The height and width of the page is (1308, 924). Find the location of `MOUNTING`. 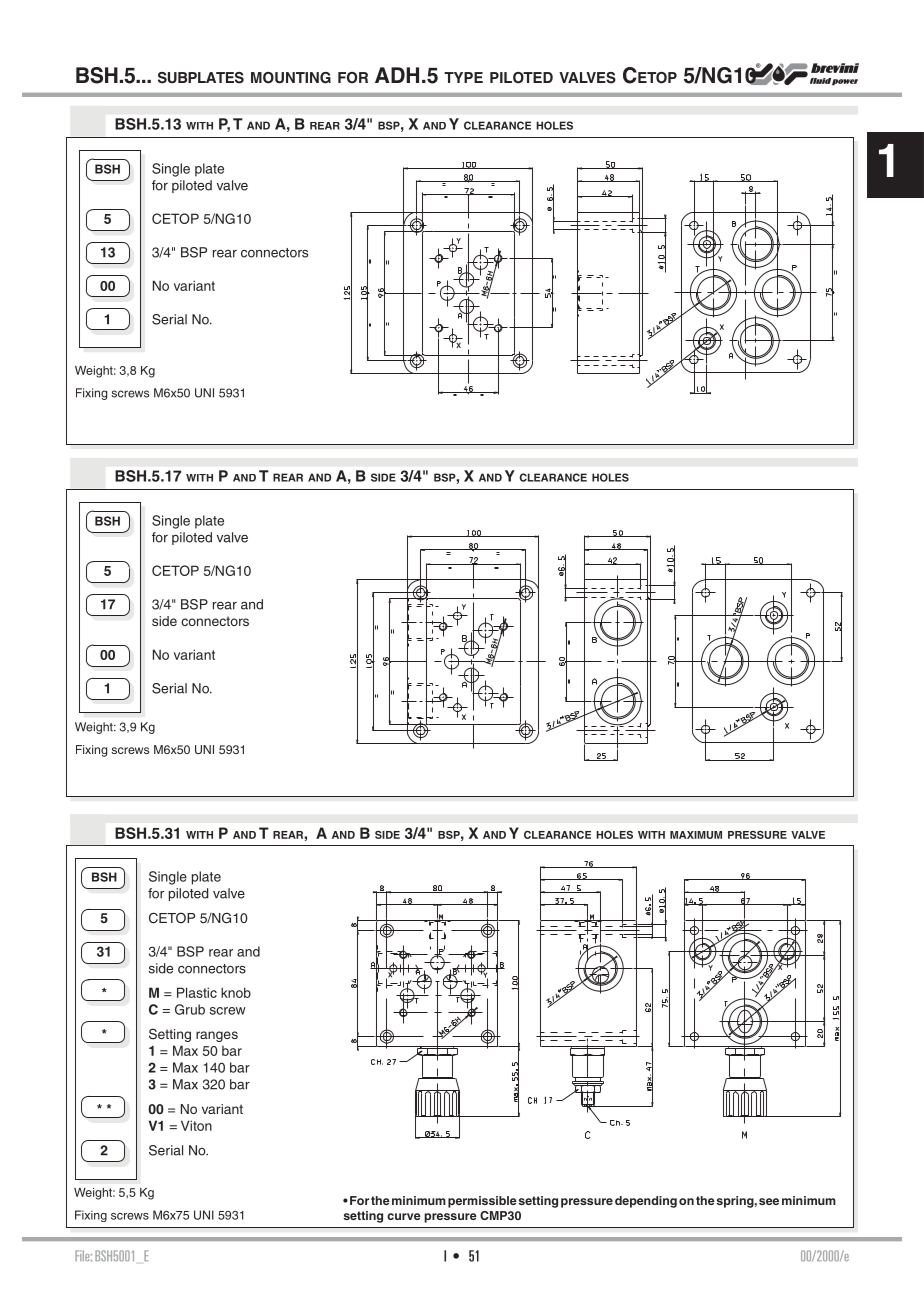

MOUNTING is located at coordinates (291, 78).
